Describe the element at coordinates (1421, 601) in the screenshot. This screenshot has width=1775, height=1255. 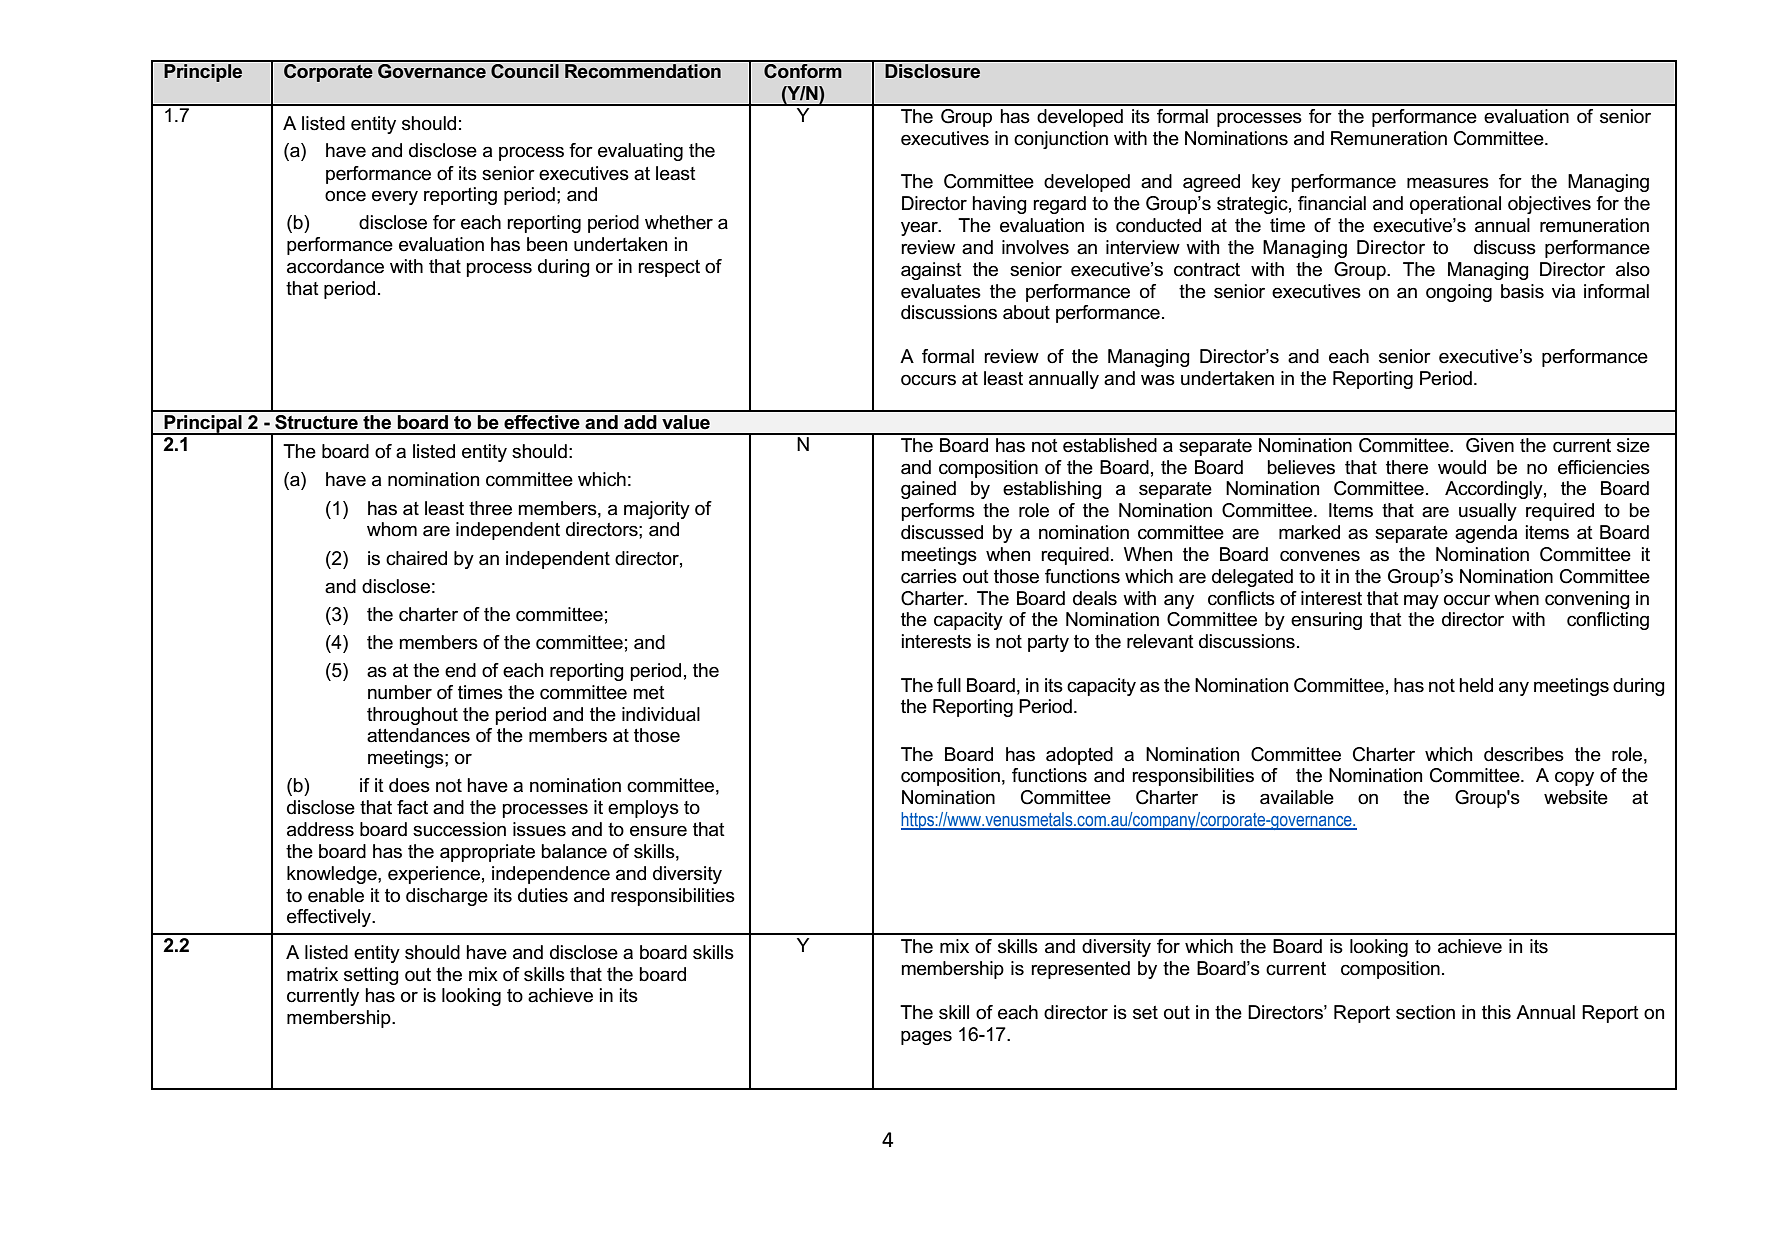
I see `may` at that location.
